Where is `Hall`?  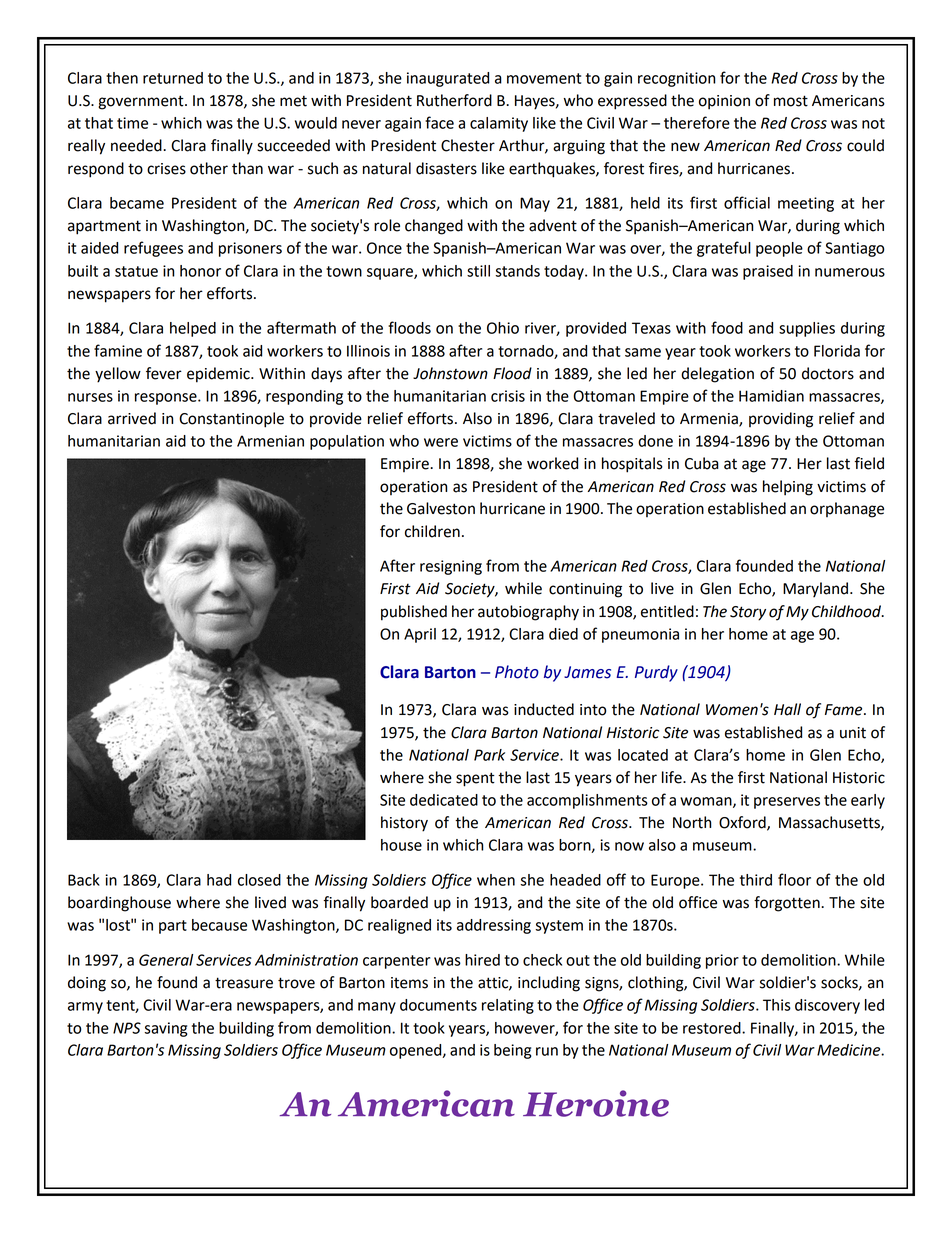
Hall is located at coordinates (787, 709).
